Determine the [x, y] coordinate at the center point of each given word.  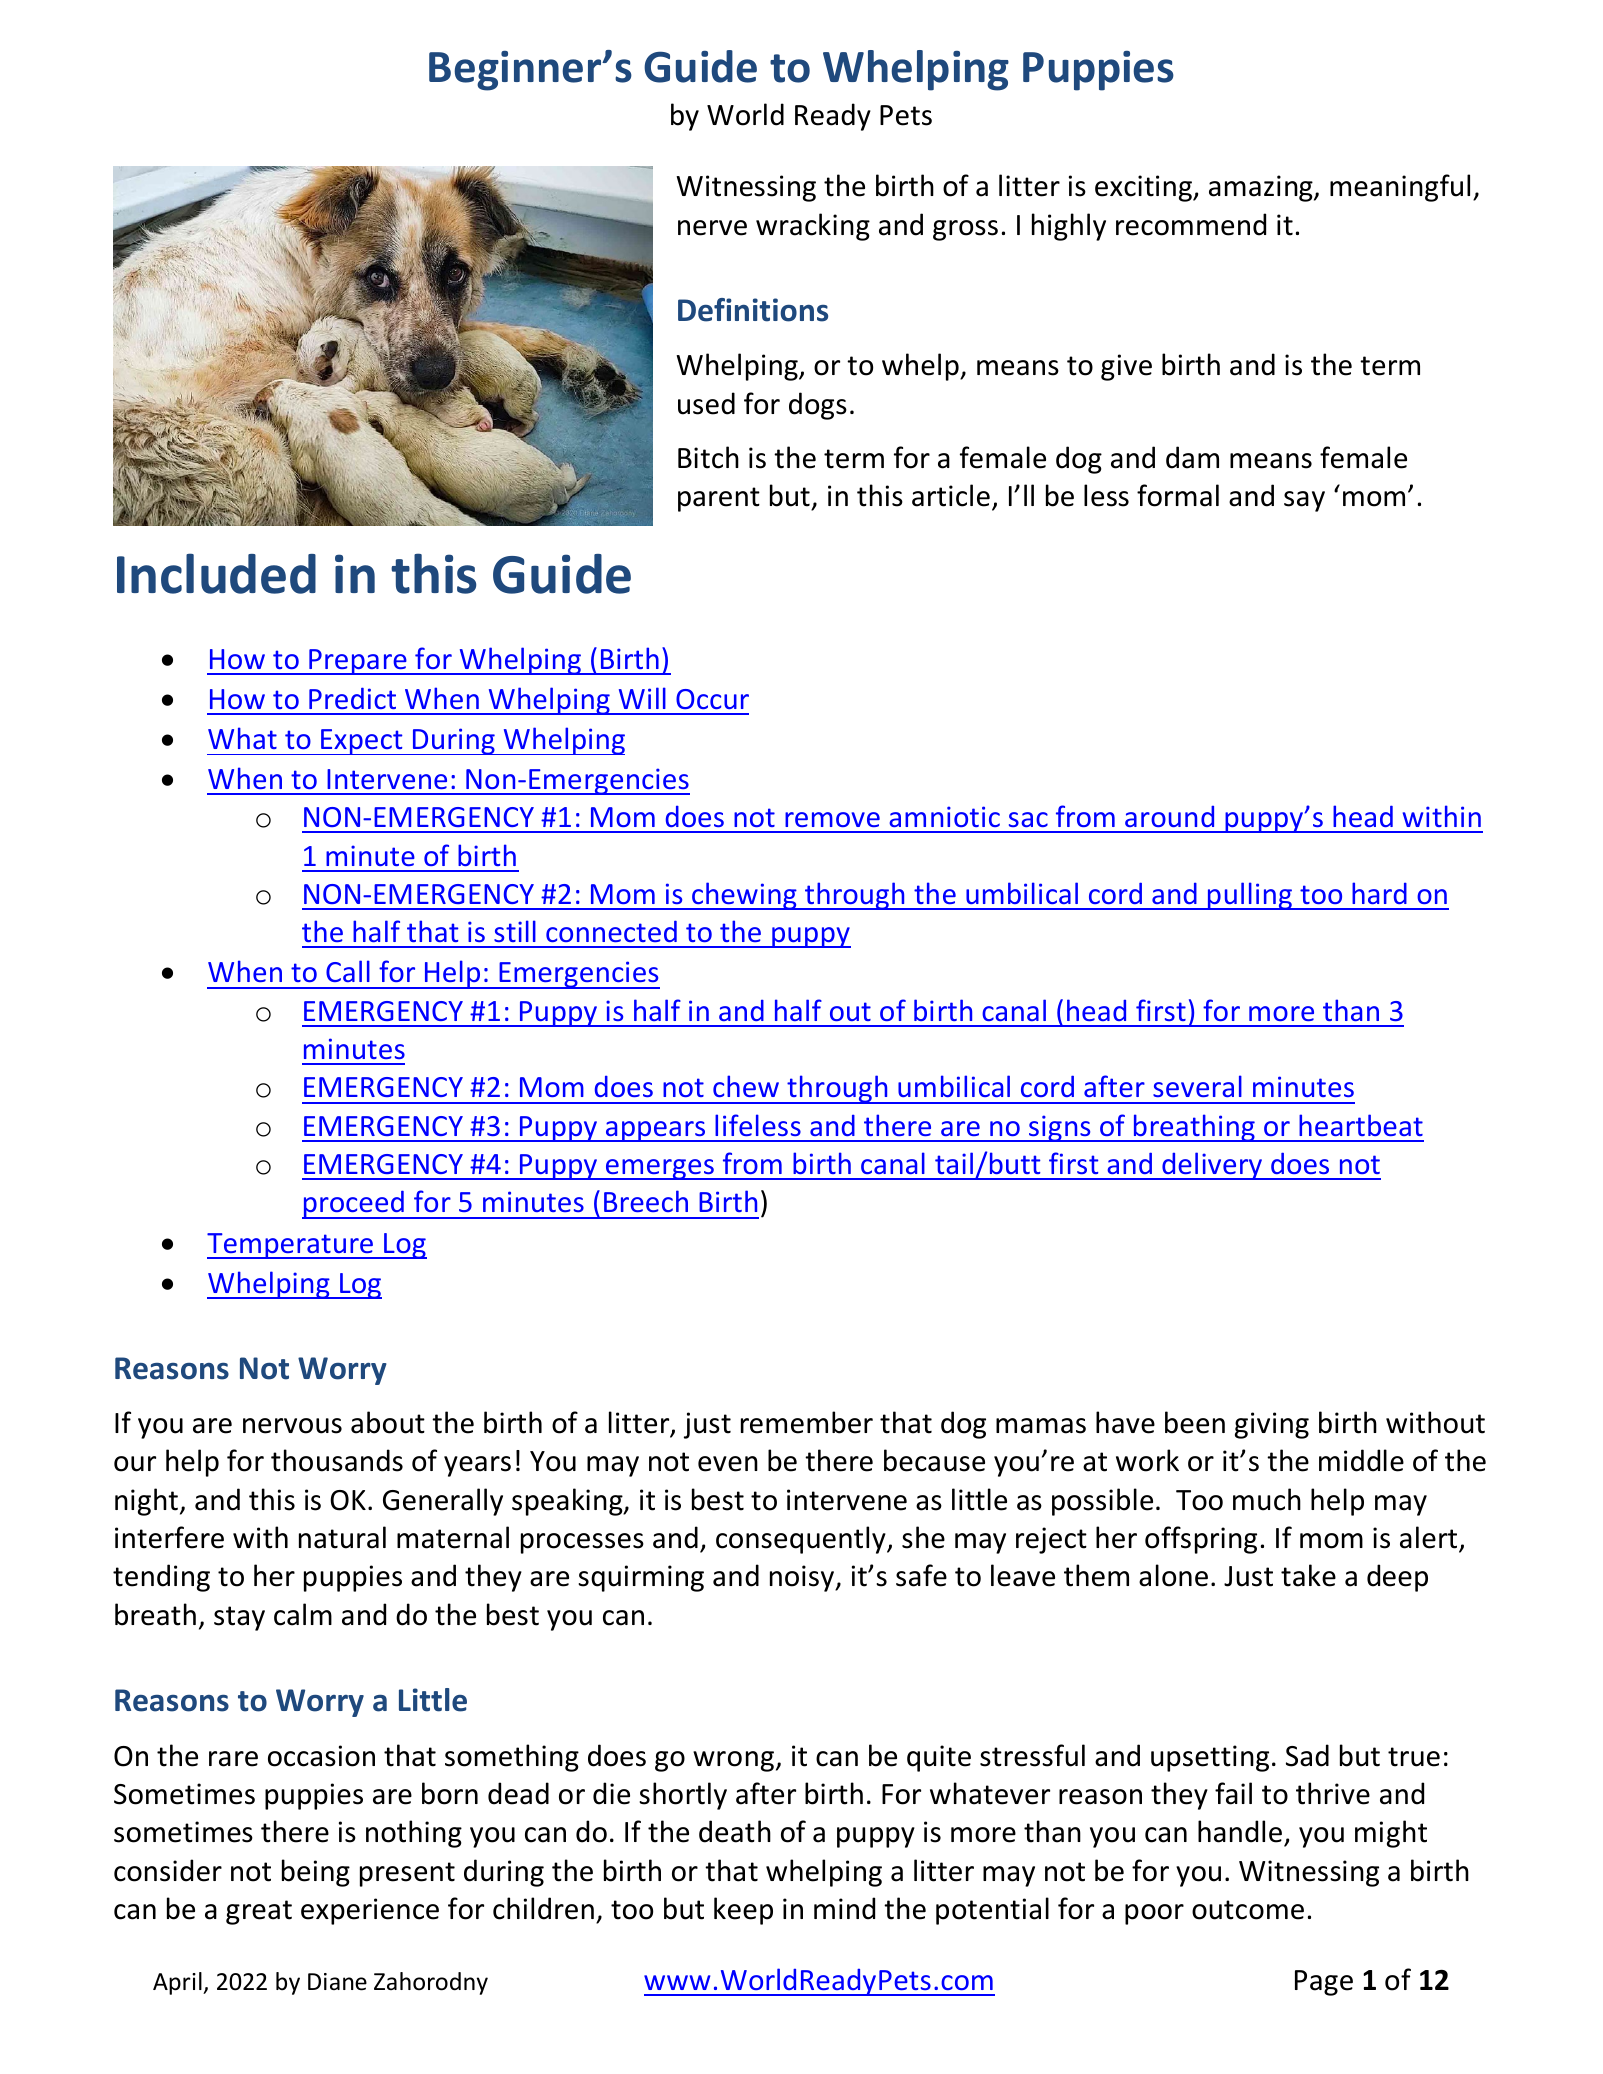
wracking [813, 227]
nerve [712, 228]
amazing [1262, 188]
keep [743, 1911]
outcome [1248, 1910]
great [259, 1912]
